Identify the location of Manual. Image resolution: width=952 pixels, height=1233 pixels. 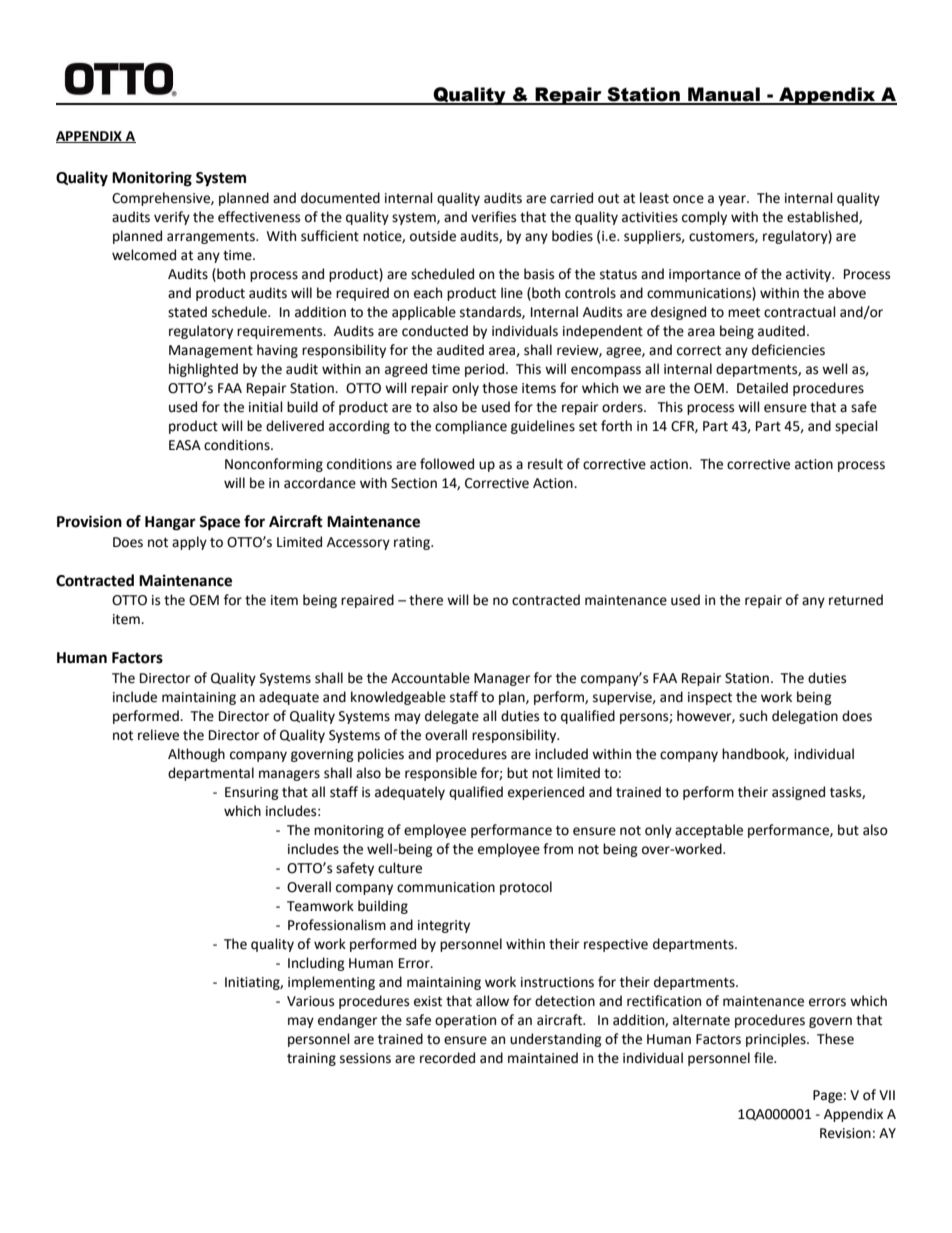
(724, 95).
